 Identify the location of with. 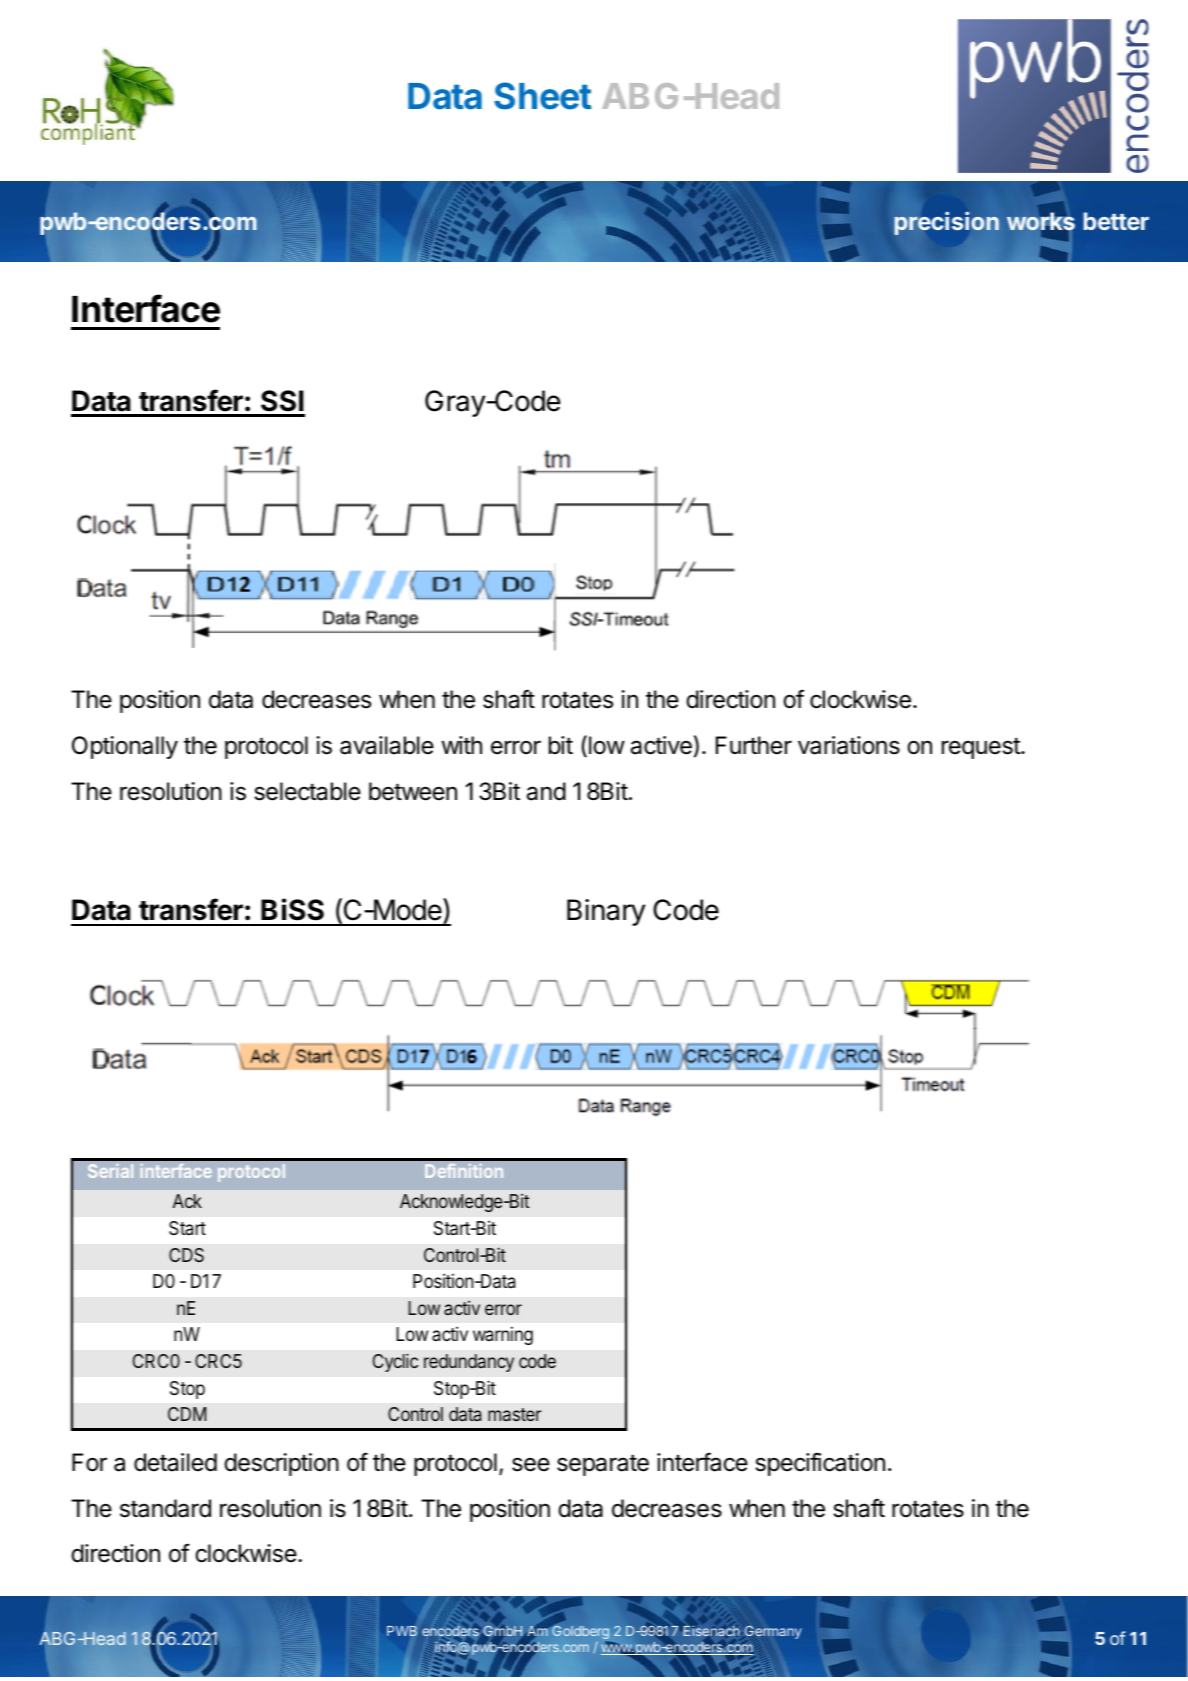
(461, 745).
